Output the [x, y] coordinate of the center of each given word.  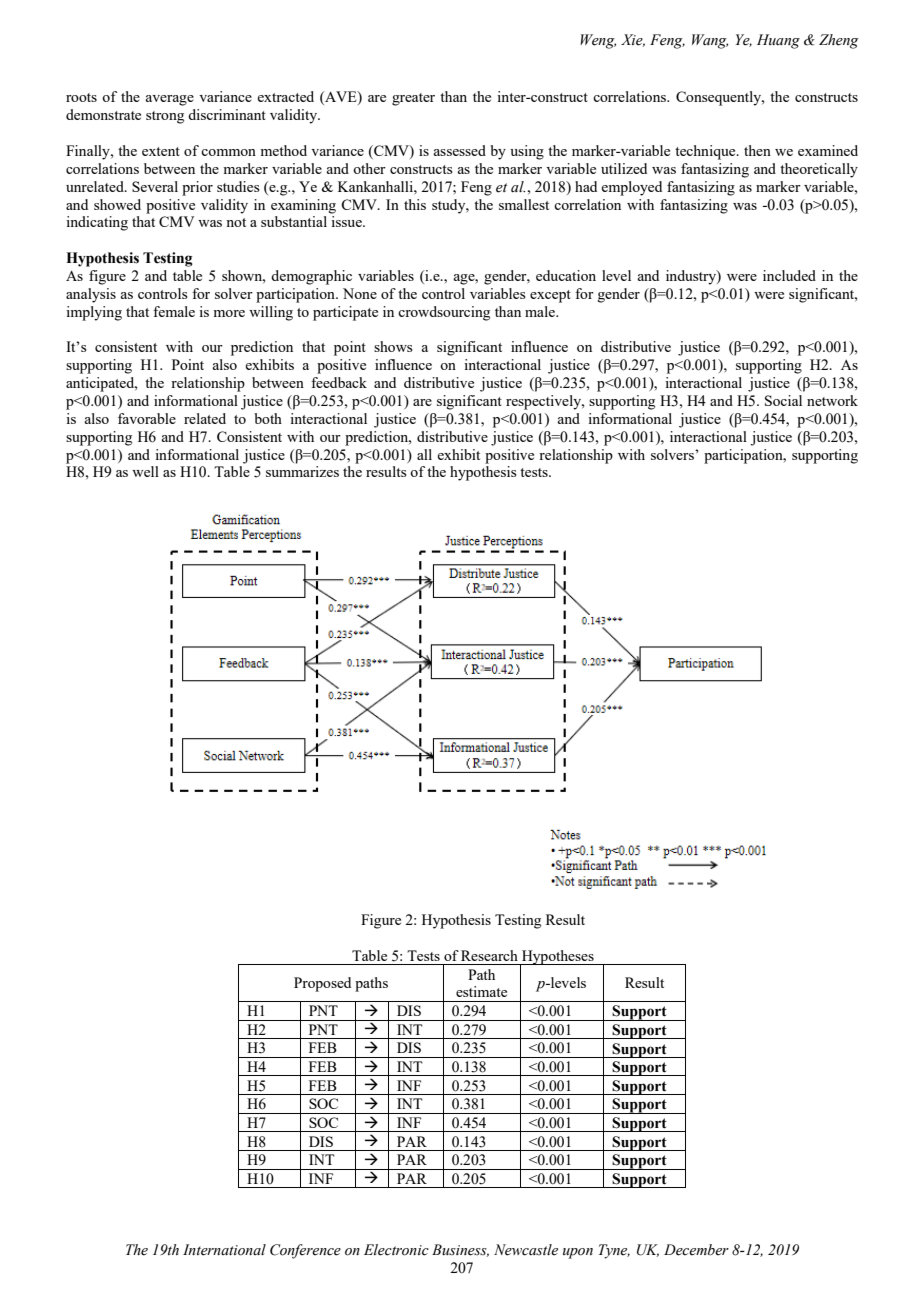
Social [783, 400]
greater [413, 99]
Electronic [396, 1250]
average [169, 100]
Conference [305, 1251]
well [145, 471]
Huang [778, 41]
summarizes [302, 471]
